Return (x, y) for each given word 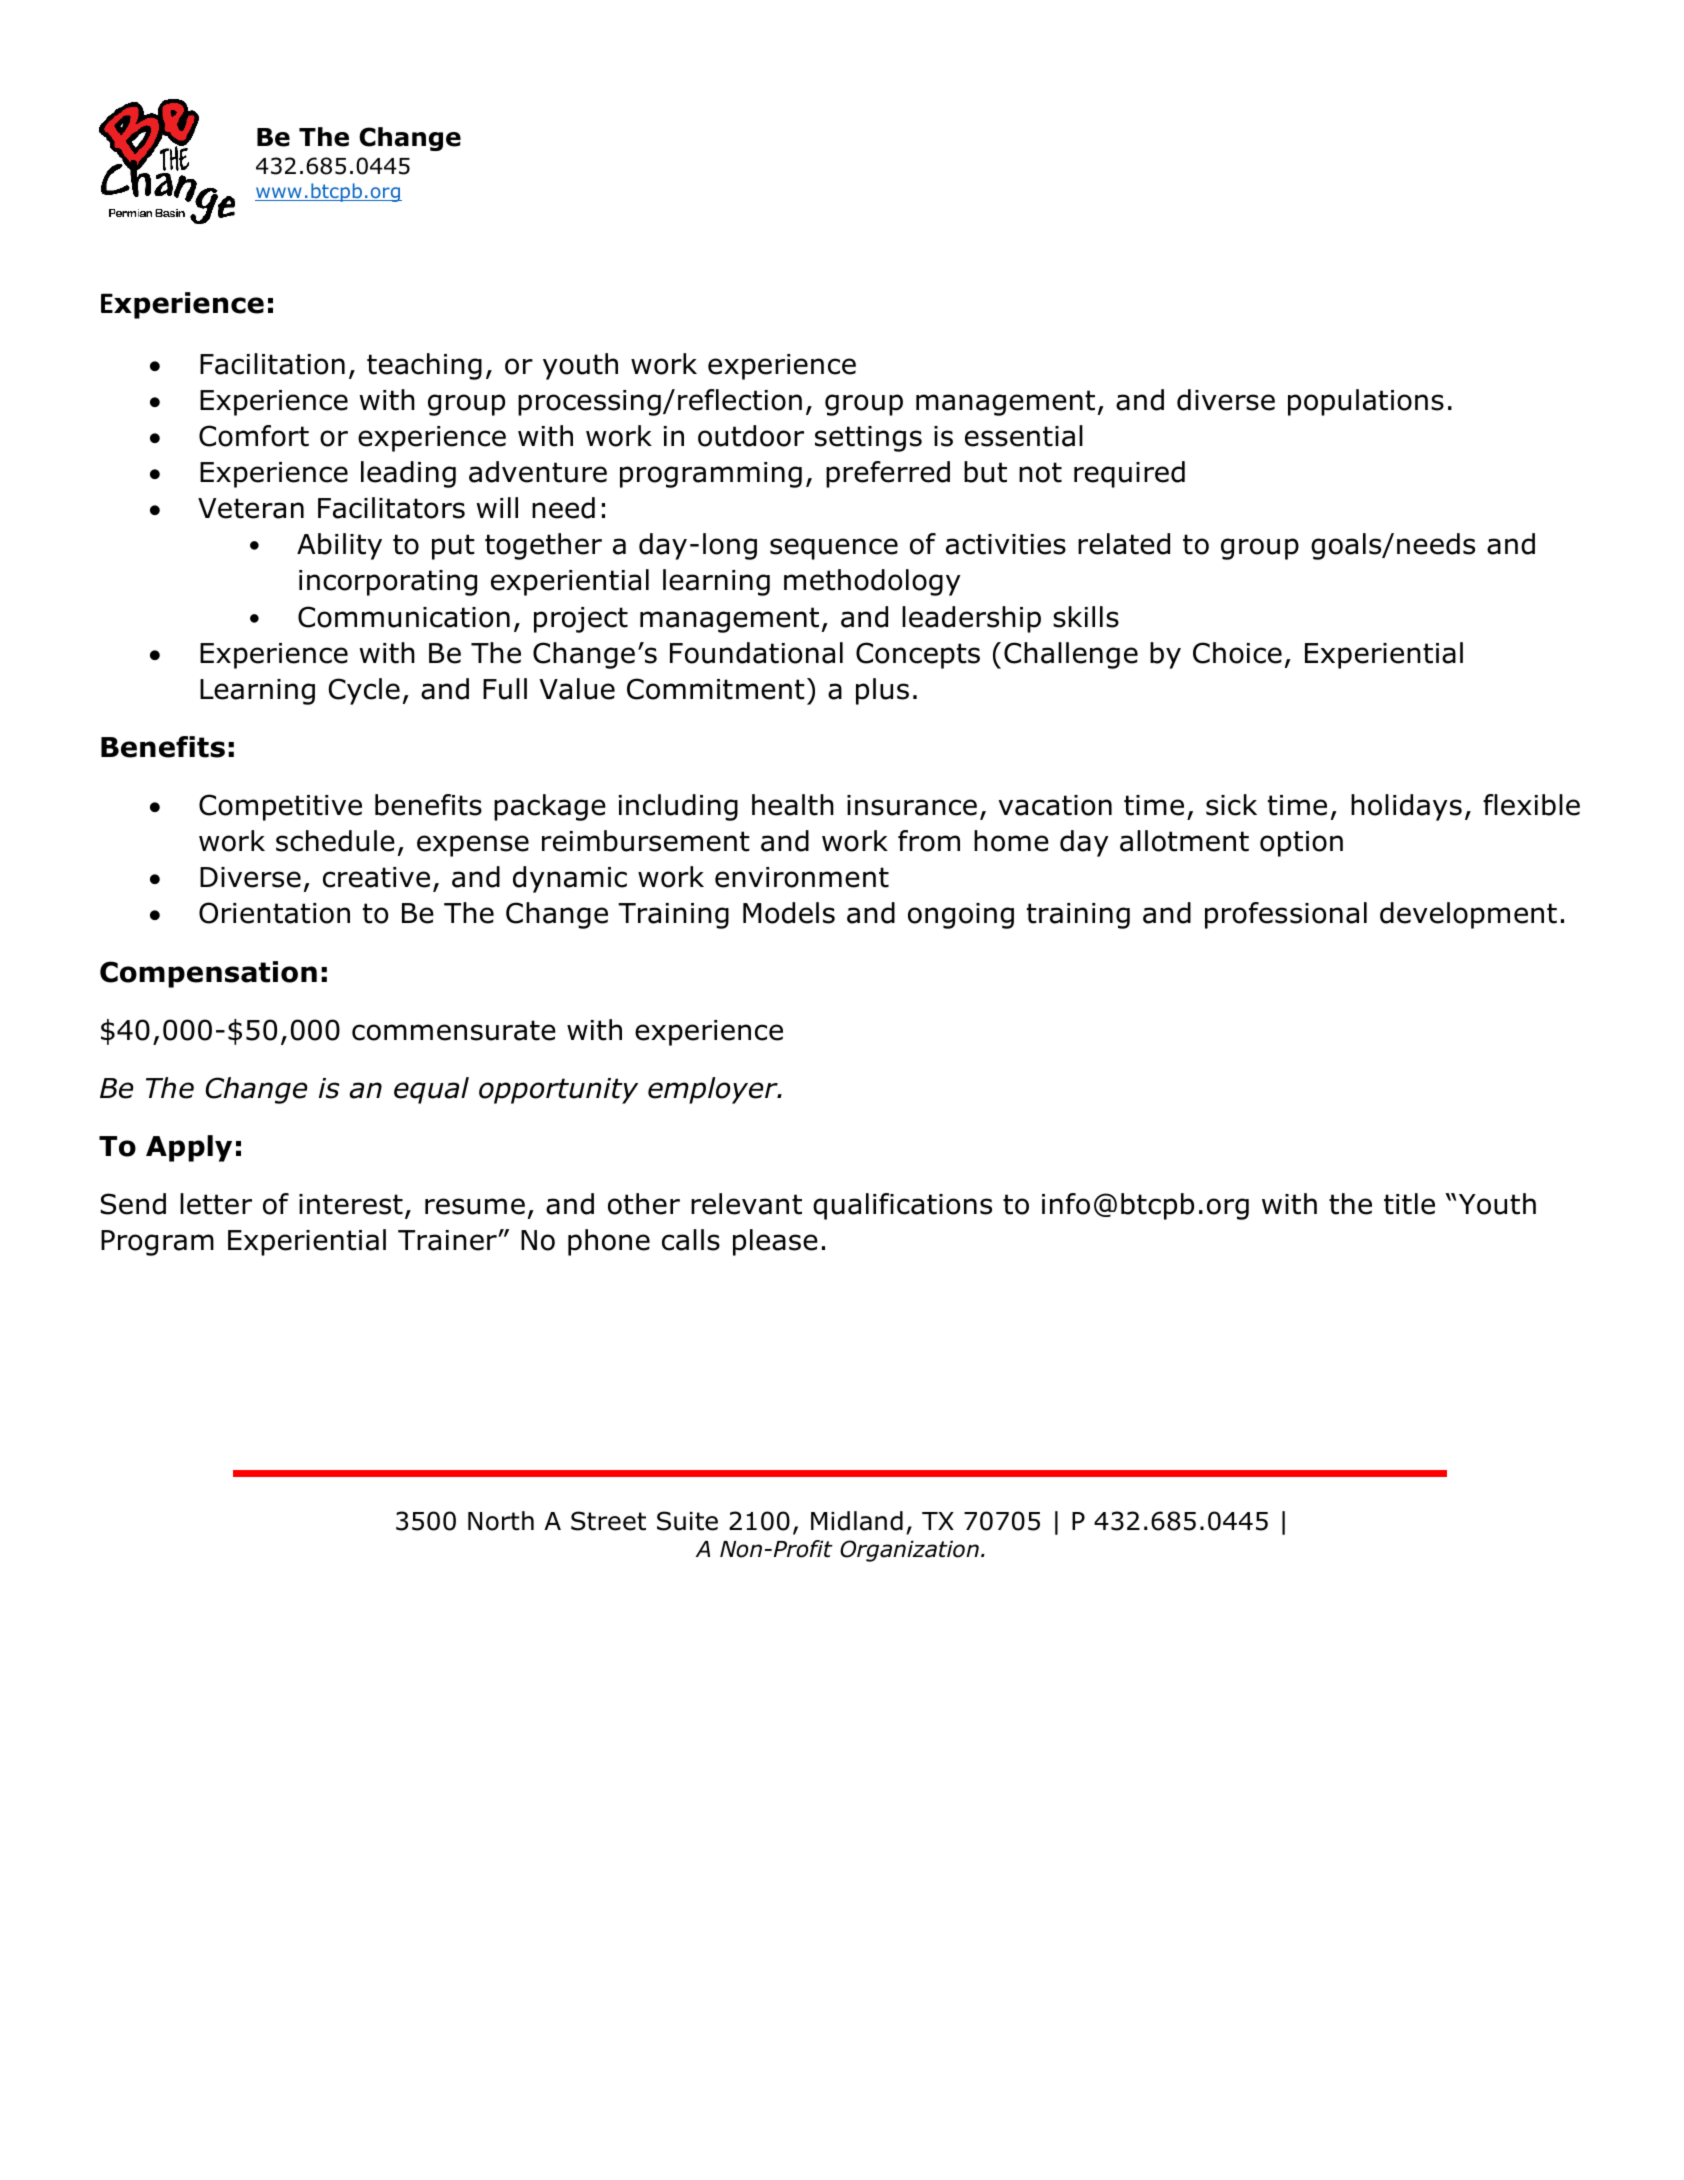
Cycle (364, 691)
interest (351, 1204)
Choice (1237, 653)
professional (1286, 915)
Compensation (208, 974)
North (501, 1521)
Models (789, 913)
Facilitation (272, 364)
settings (868, 439)
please (775, 1242)
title (1409, 1204)
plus (882, 691)
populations (1366, 402)
